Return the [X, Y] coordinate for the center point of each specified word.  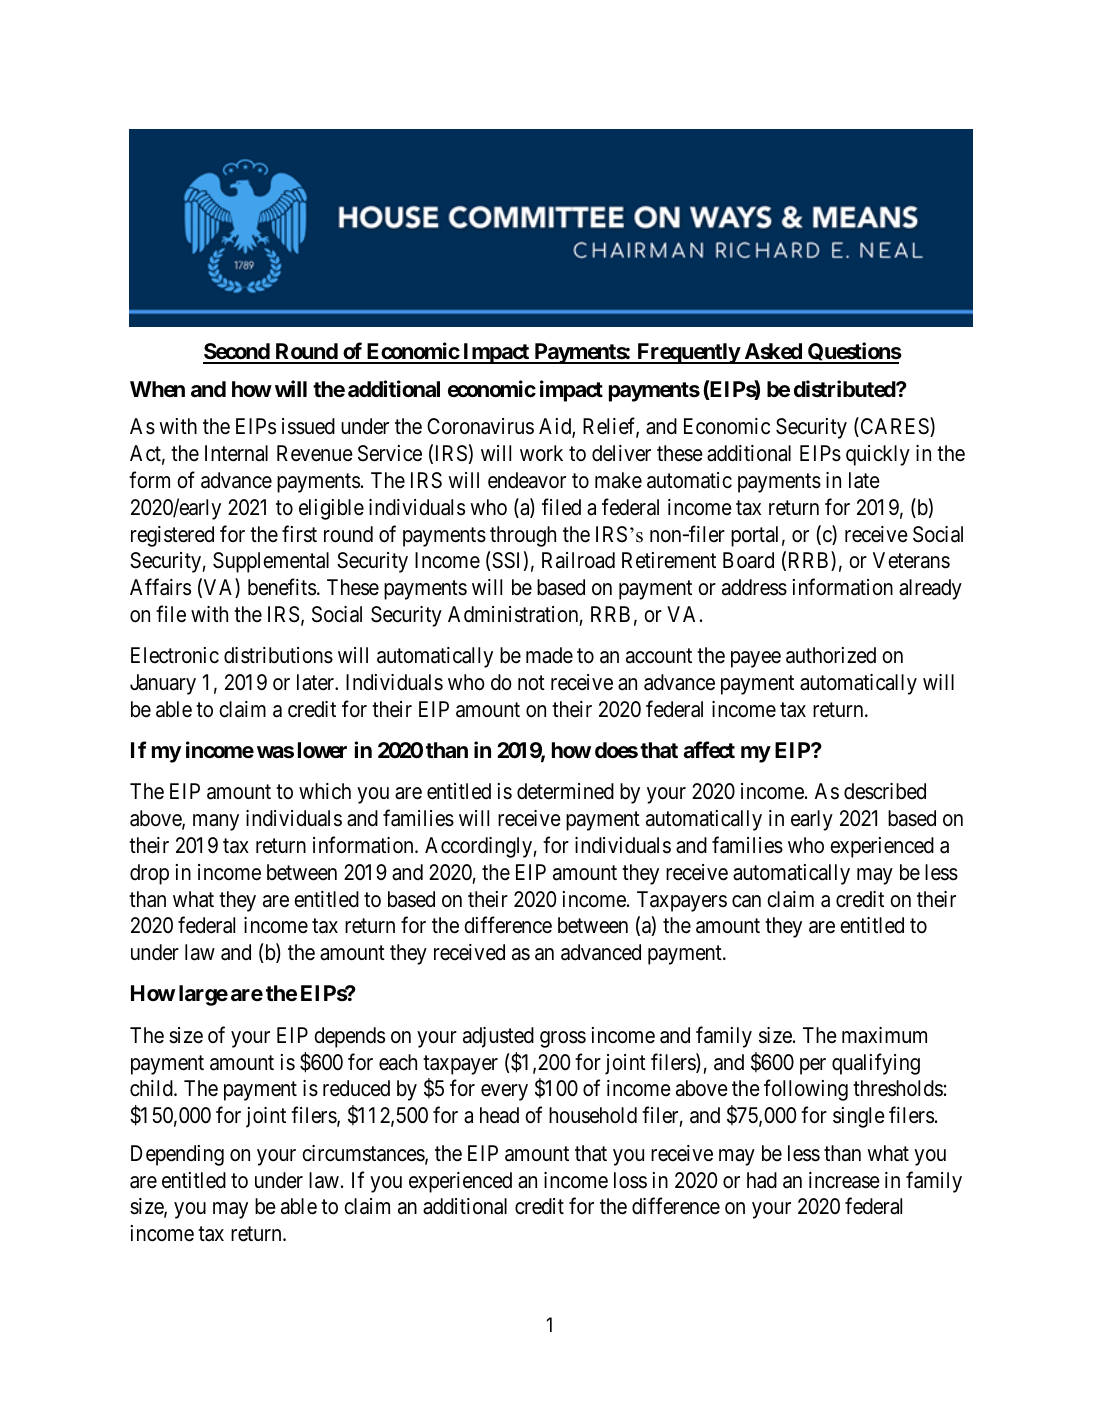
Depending [177, 1155]
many [216, 822]
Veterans [911, 560]
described [885, 791]
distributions [278, 655]
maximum [884, 1035]
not [531, 683]
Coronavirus [480, 426]
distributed [845, 389]
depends [349, 1037]
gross [563, 1039]
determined [565, 791]
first [299, 534]
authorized [831, 655]
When [157, 389]
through [523, 536]
